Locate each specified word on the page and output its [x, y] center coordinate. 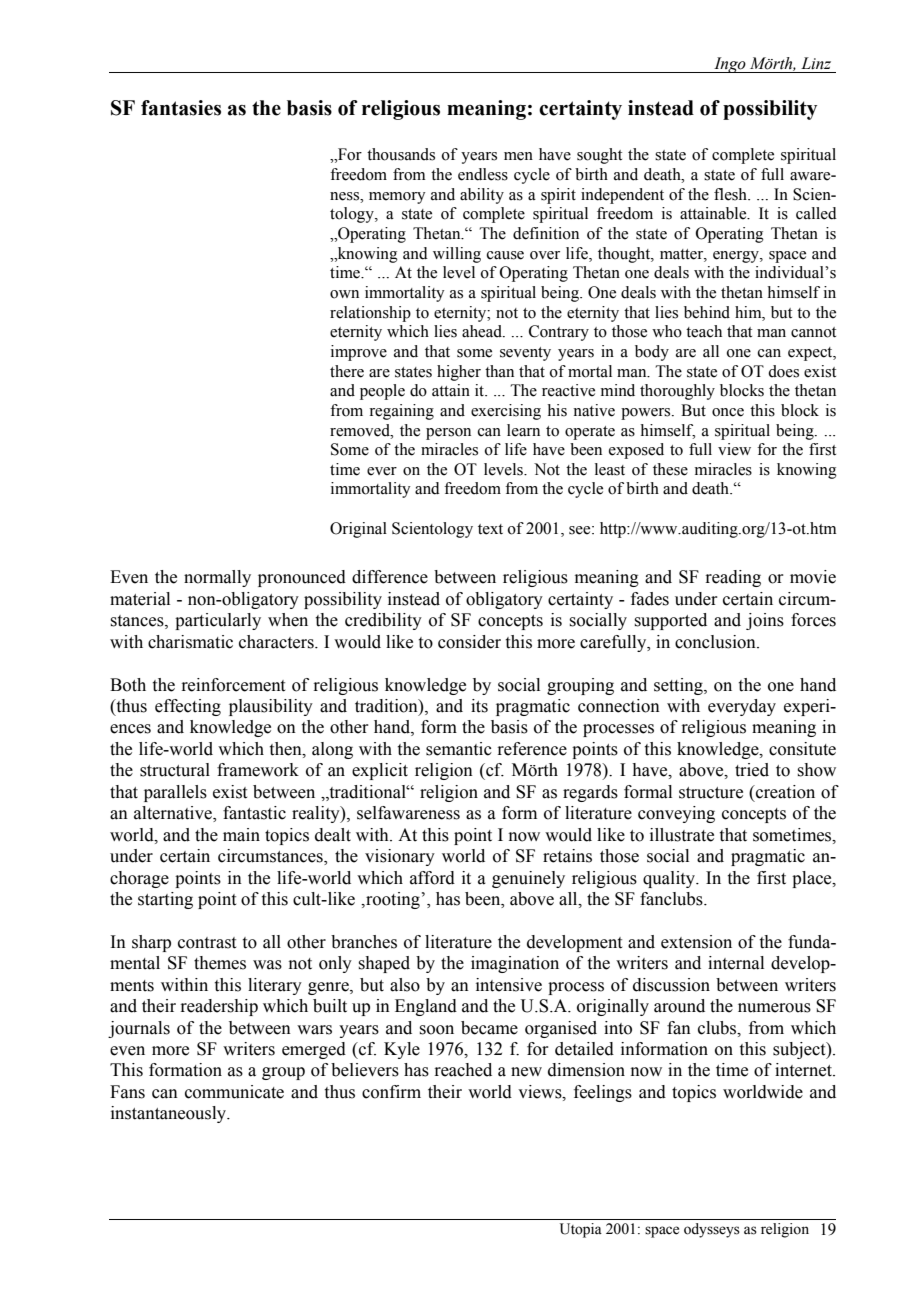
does [783, 371]
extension [696, 942]
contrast [207, 943]
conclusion [716, 642]
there [347, 371]
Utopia [581, 1230]
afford [432, 878]
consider [469, 642]
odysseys [712, 1230]
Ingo [730, 65]
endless [483, 174]
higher [459, 373]
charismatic [190, 642]
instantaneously [170, 1114]
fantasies [181, 108]
